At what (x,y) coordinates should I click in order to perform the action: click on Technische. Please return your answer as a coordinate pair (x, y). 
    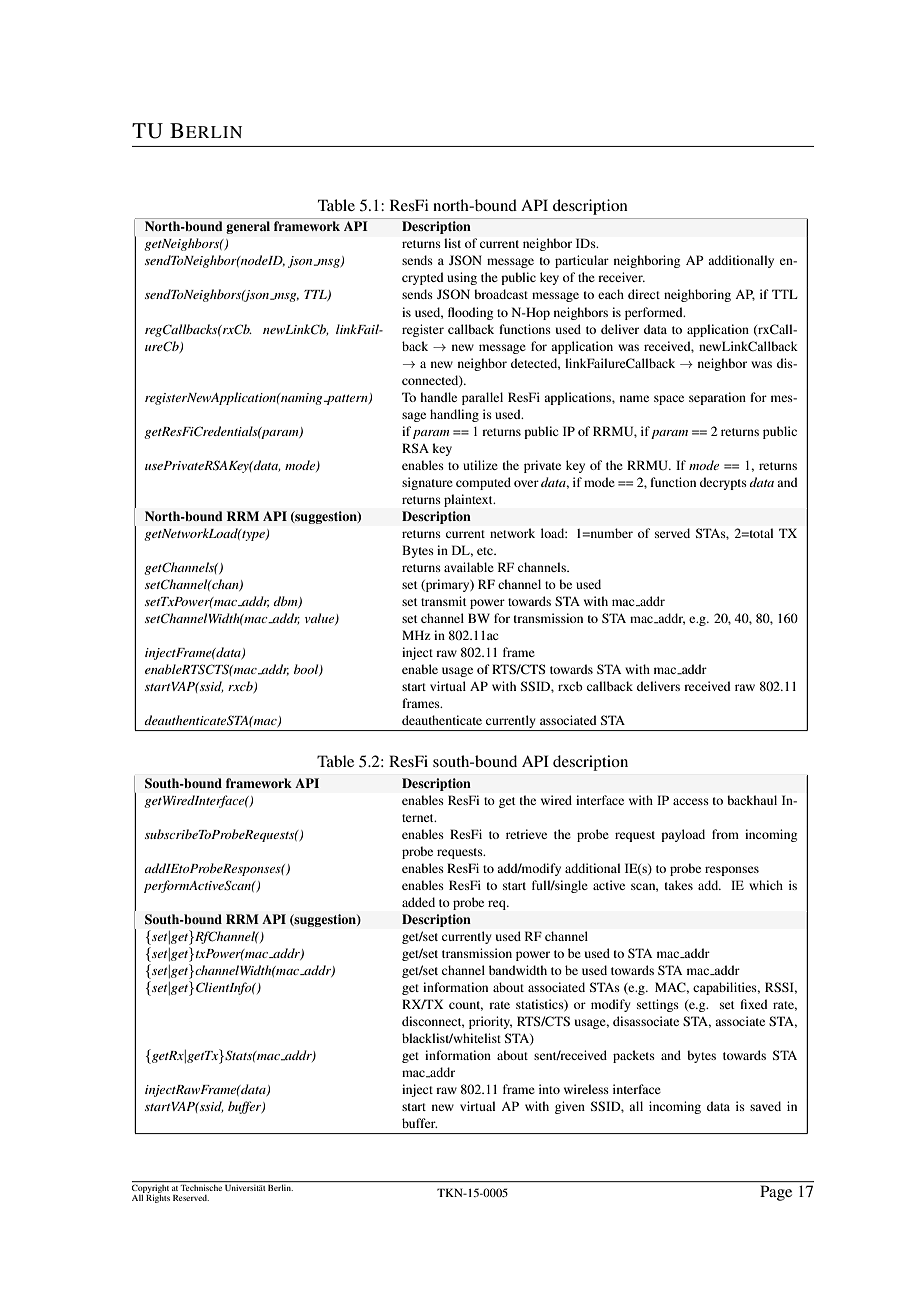
    Looking at the image, I should click on (201, 1188).
